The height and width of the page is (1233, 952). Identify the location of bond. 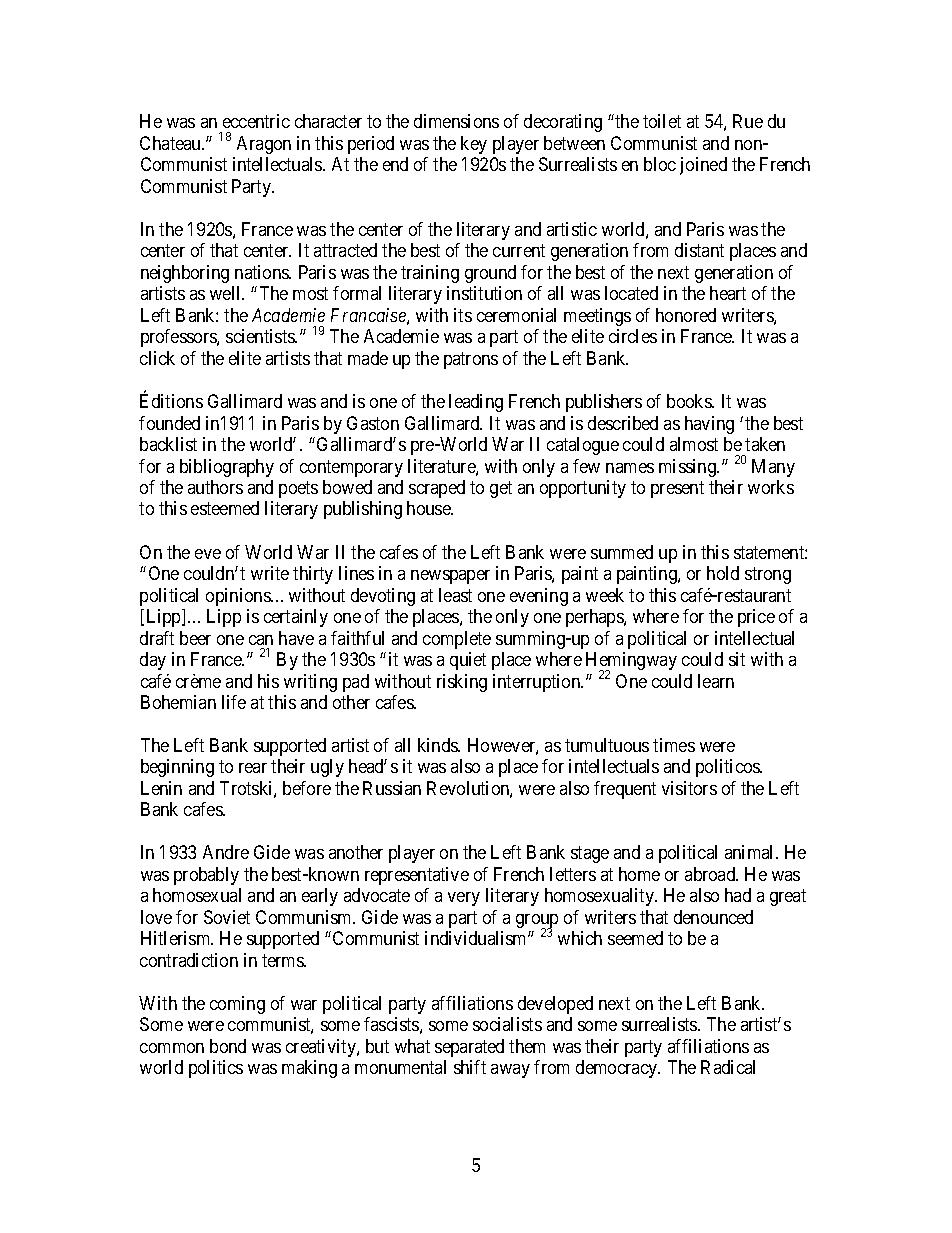
(228, 1046).
